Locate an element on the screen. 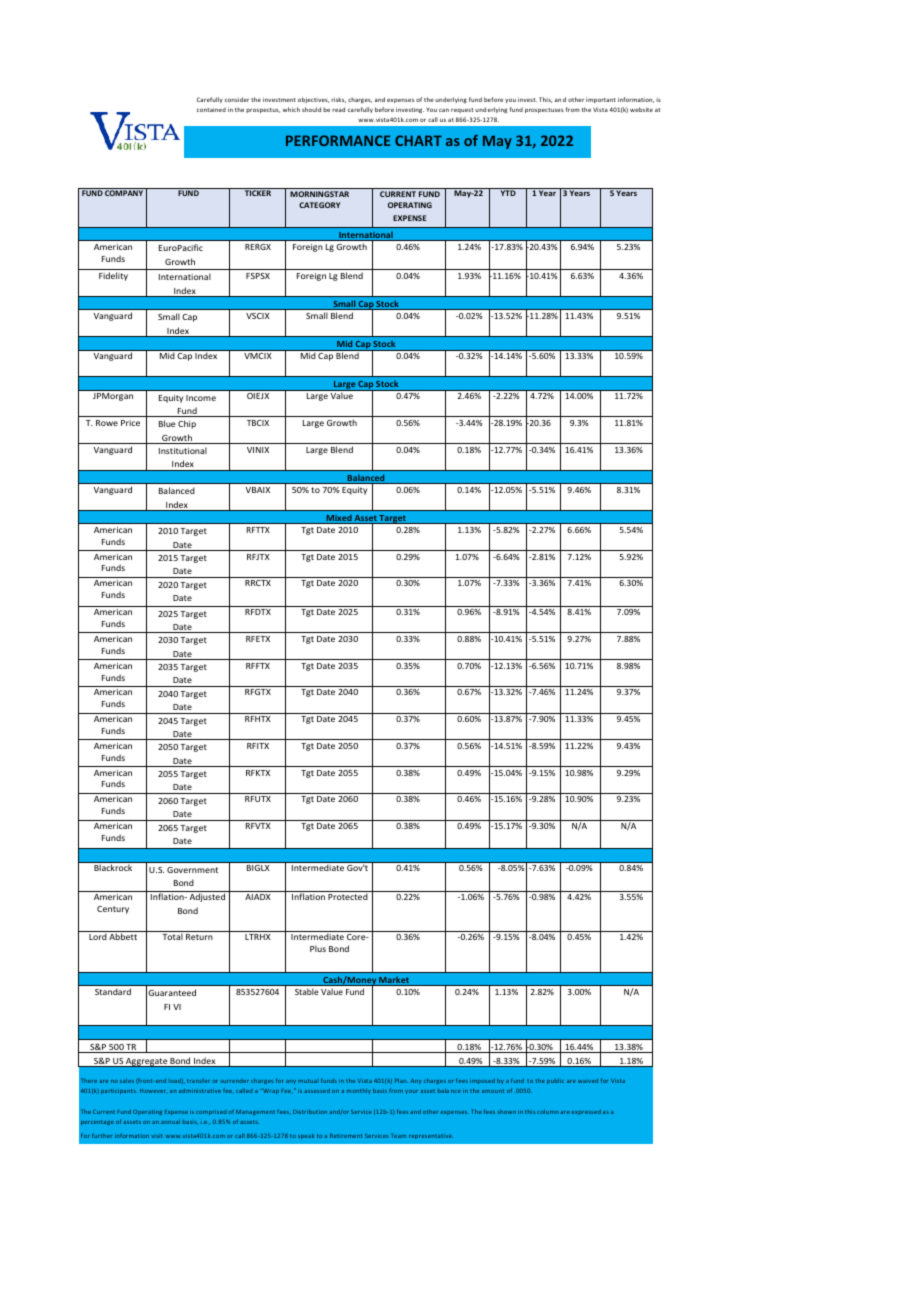 The width and height of the screenshot is (908, 1316). read is located at coordinates (338, 109).
